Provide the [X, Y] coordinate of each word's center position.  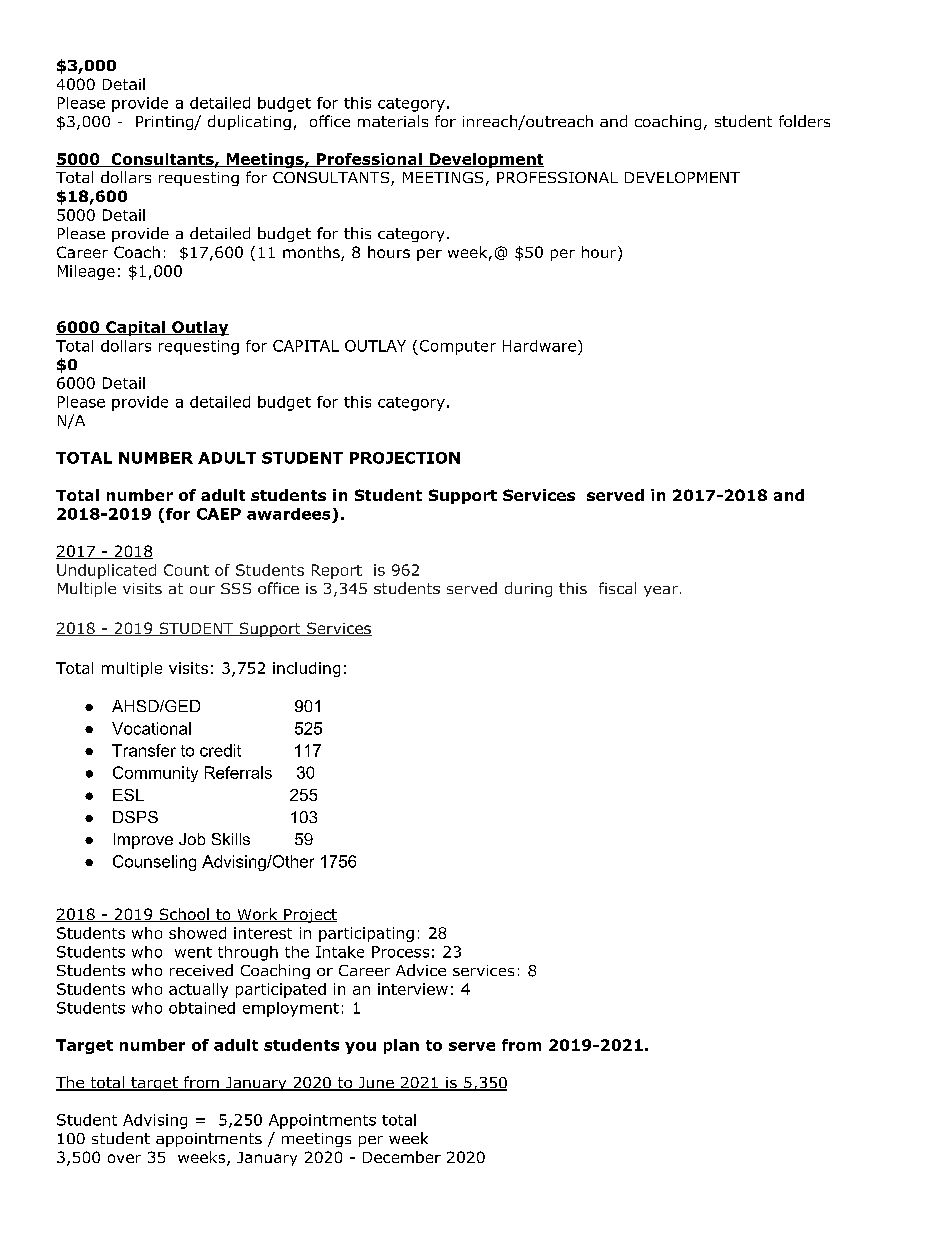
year [661, 591]
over [124, 1158]
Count [186, 570]
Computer [456, 347]
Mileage [86, 272]
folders [804, 121]
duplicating [249, 122]
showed [197, 933]
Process [400, 952]
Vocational [151, 728]
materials [393, 121]
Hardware [539, 346]
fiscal [617, 588]
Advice [421, 970]
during [528, 589]
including [306, 669]
